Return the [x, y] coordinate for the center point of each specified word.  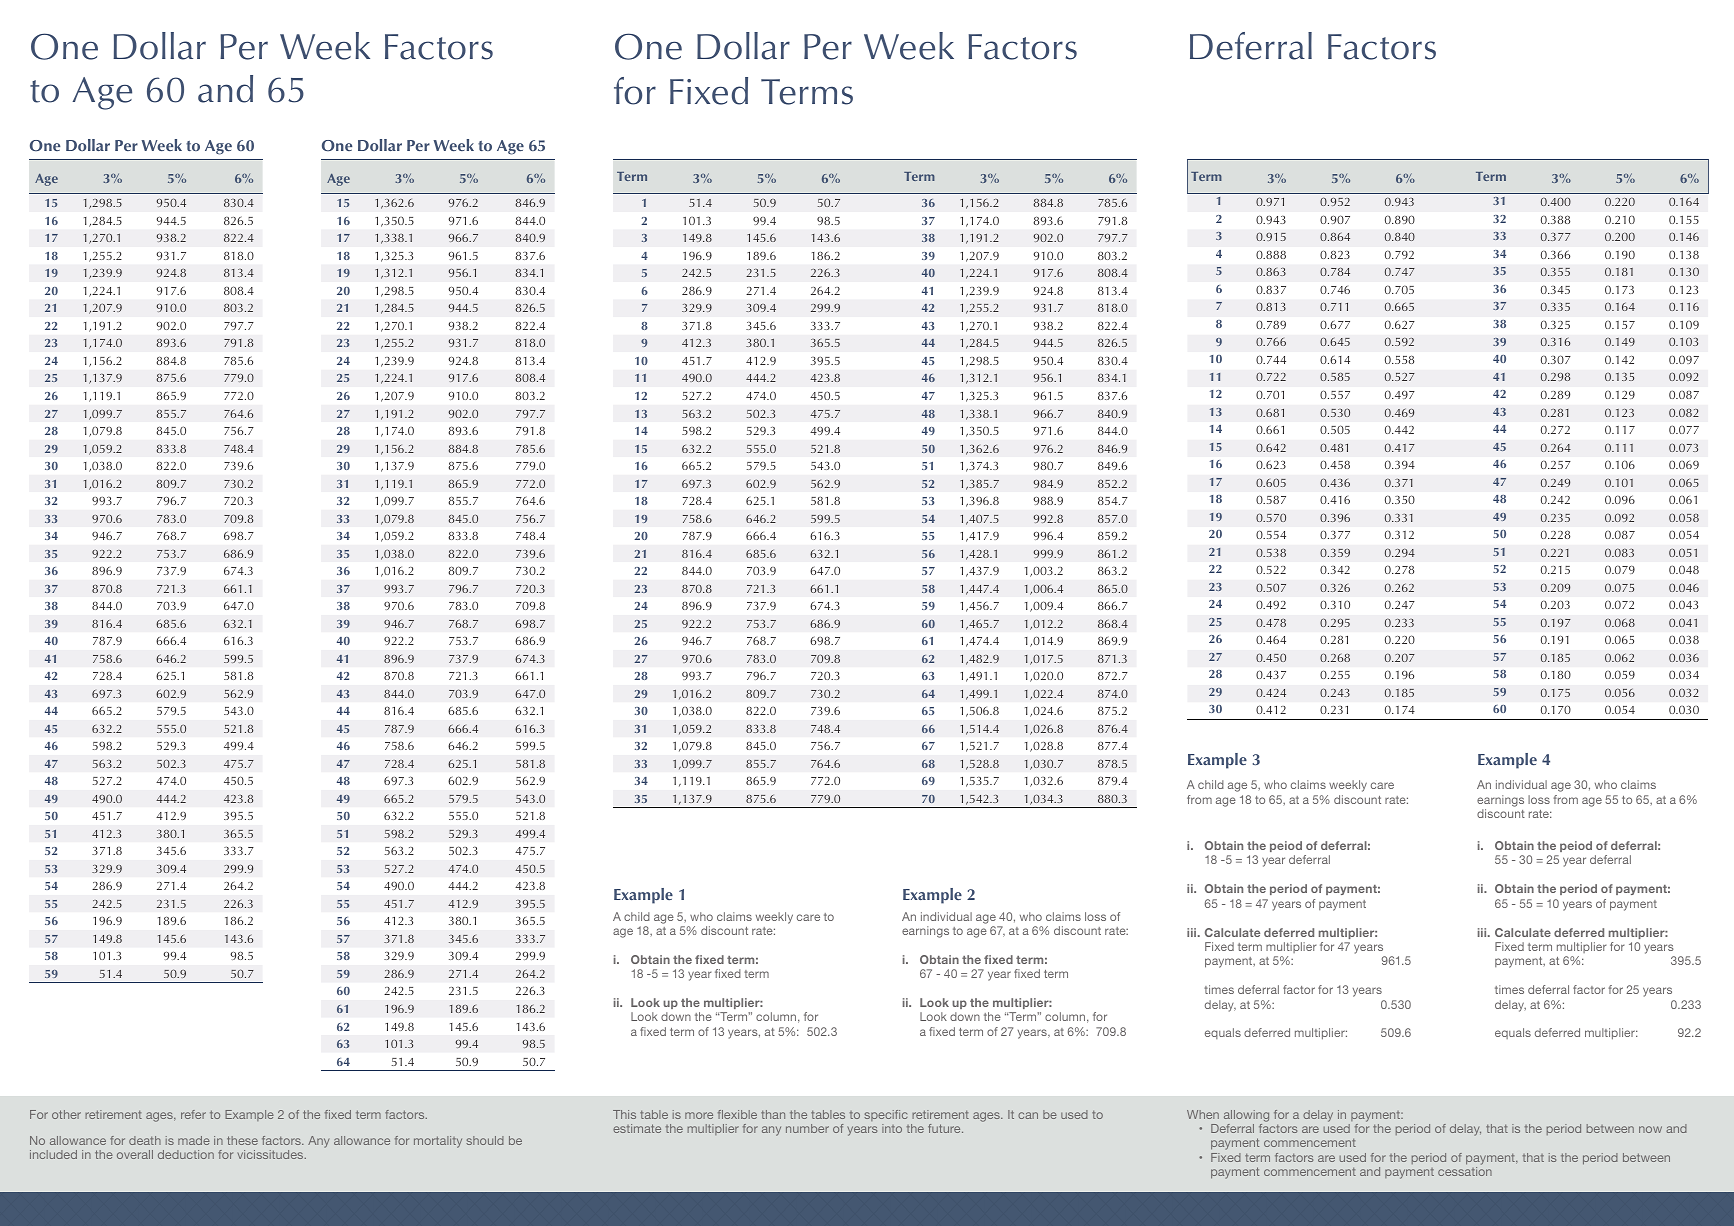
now [1650, 1129]
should [485, 1140]
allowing [1246, 1116]
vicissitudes [272, 1154]
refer [193, 1114]
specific [886, 1115]
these [242, 1140]
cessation [1465, 1171]
